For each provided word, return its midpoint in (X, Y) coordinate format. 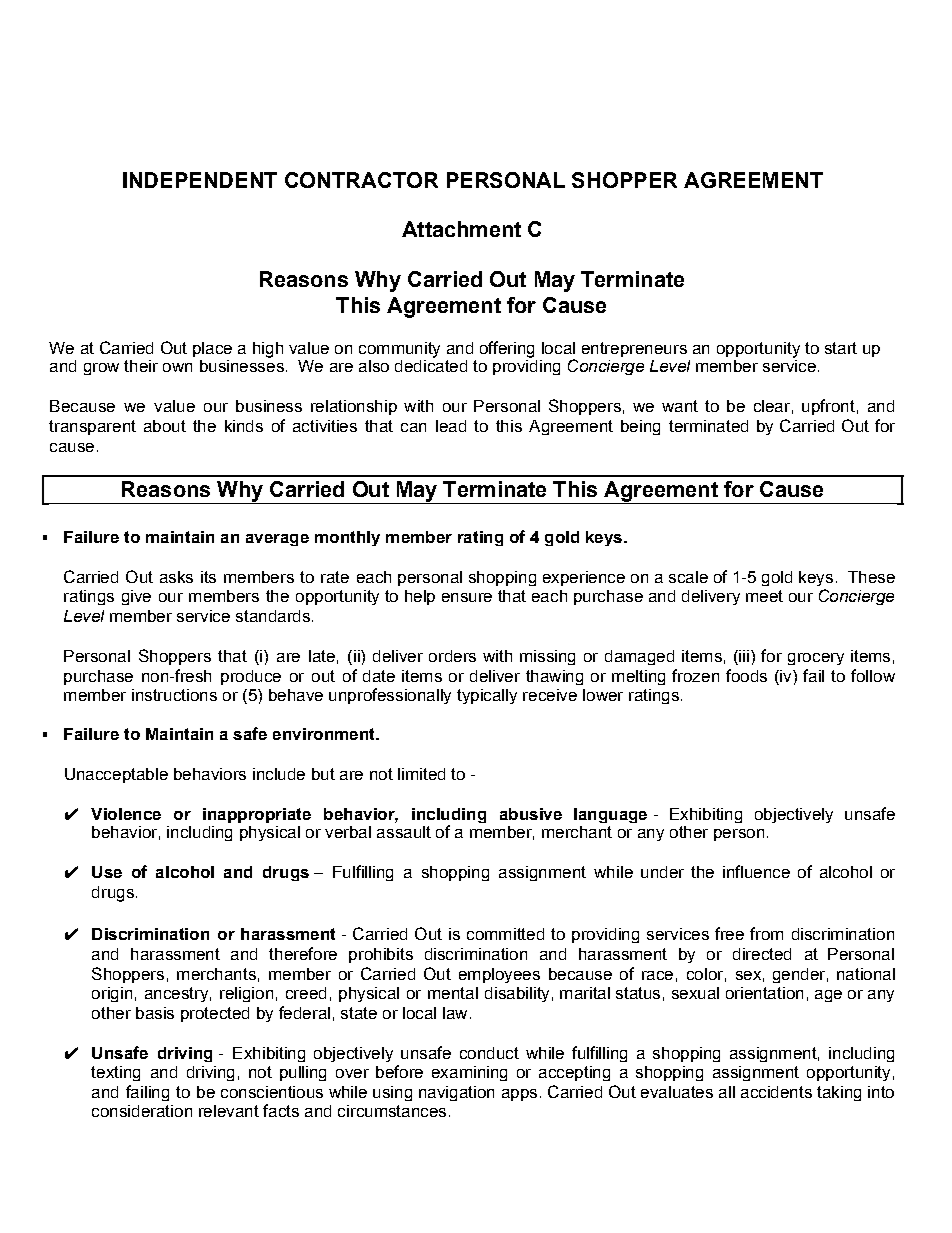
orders (452, 656)
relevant (229, 1111)
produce (251, 677)
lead (451, 426)
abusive (531, 814)
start (841, 348)
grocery (816, 659)
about (165, 426)
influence (756, 871)
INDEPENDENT (200, 180)
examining (469, 1073)
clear (772, 406)
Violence (126, 814)
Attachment (461, 229)
